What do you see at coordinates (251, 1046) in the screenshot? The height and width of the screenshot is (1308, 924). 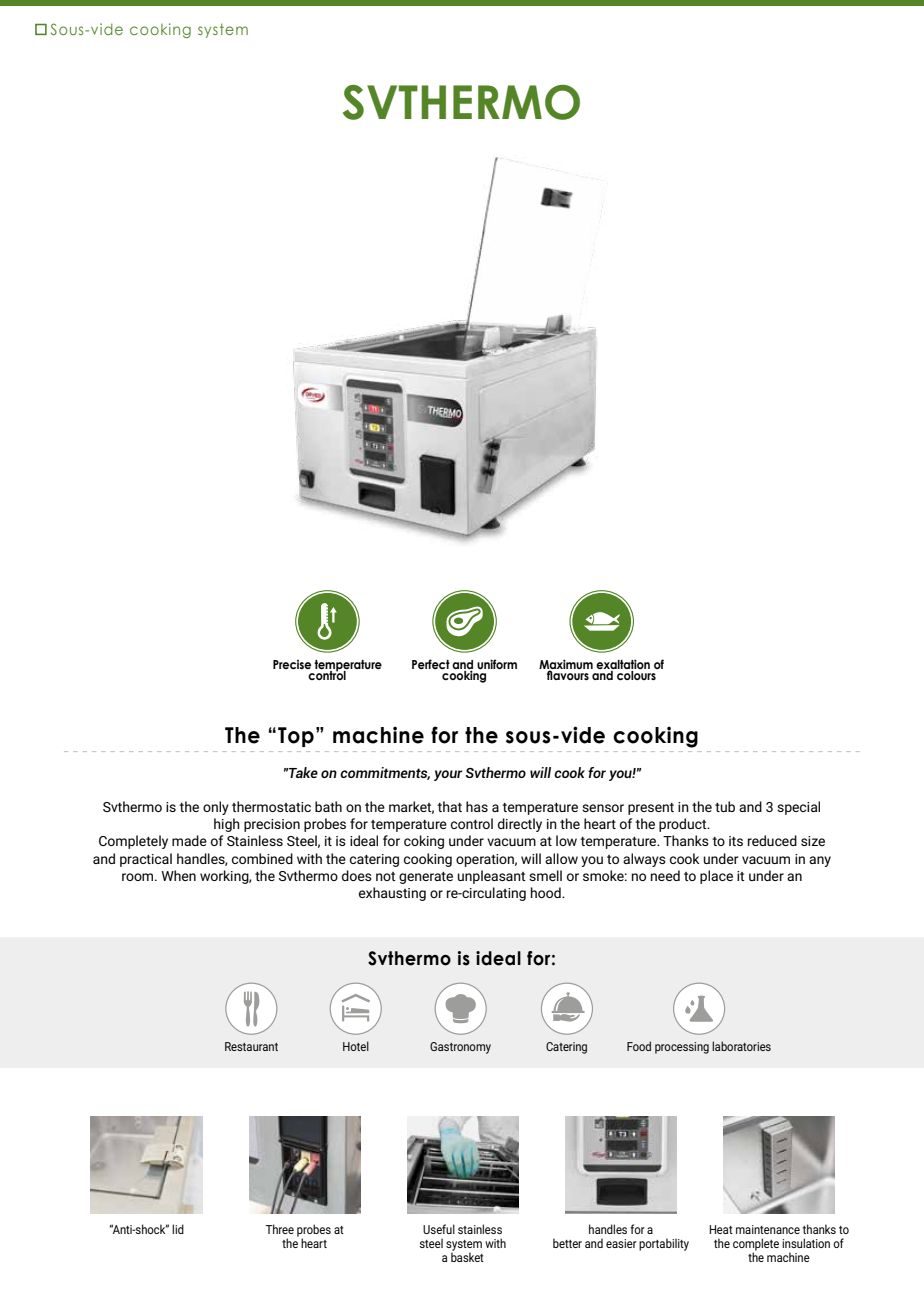 I see `Restaurant` at bounding box center [251, 1046].
